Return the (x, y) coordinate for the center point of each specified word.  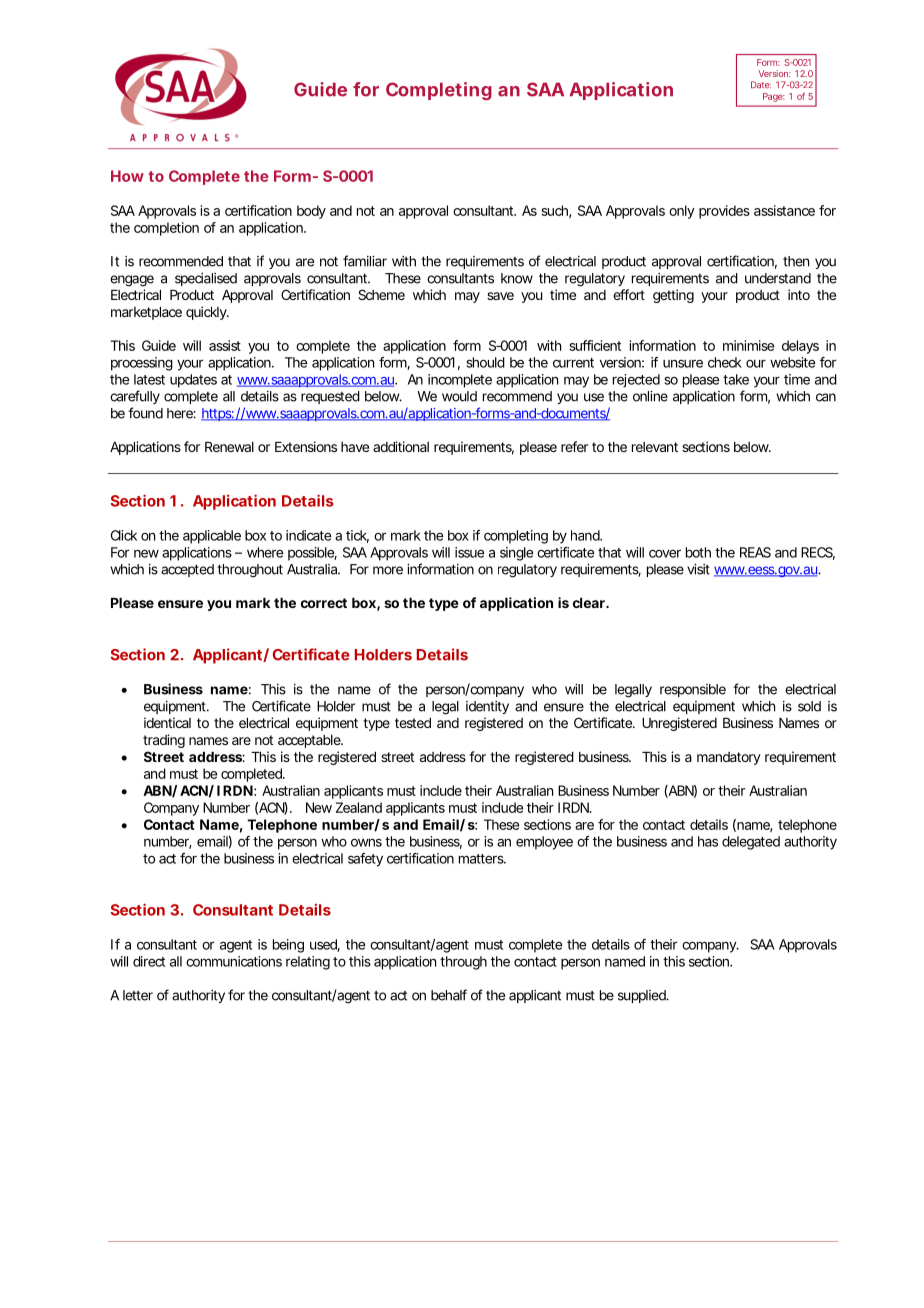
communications (234, 961)
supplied (643, 996)
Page (774, 97)
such (556, 211)
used (325, 945)
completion (166, 229)
